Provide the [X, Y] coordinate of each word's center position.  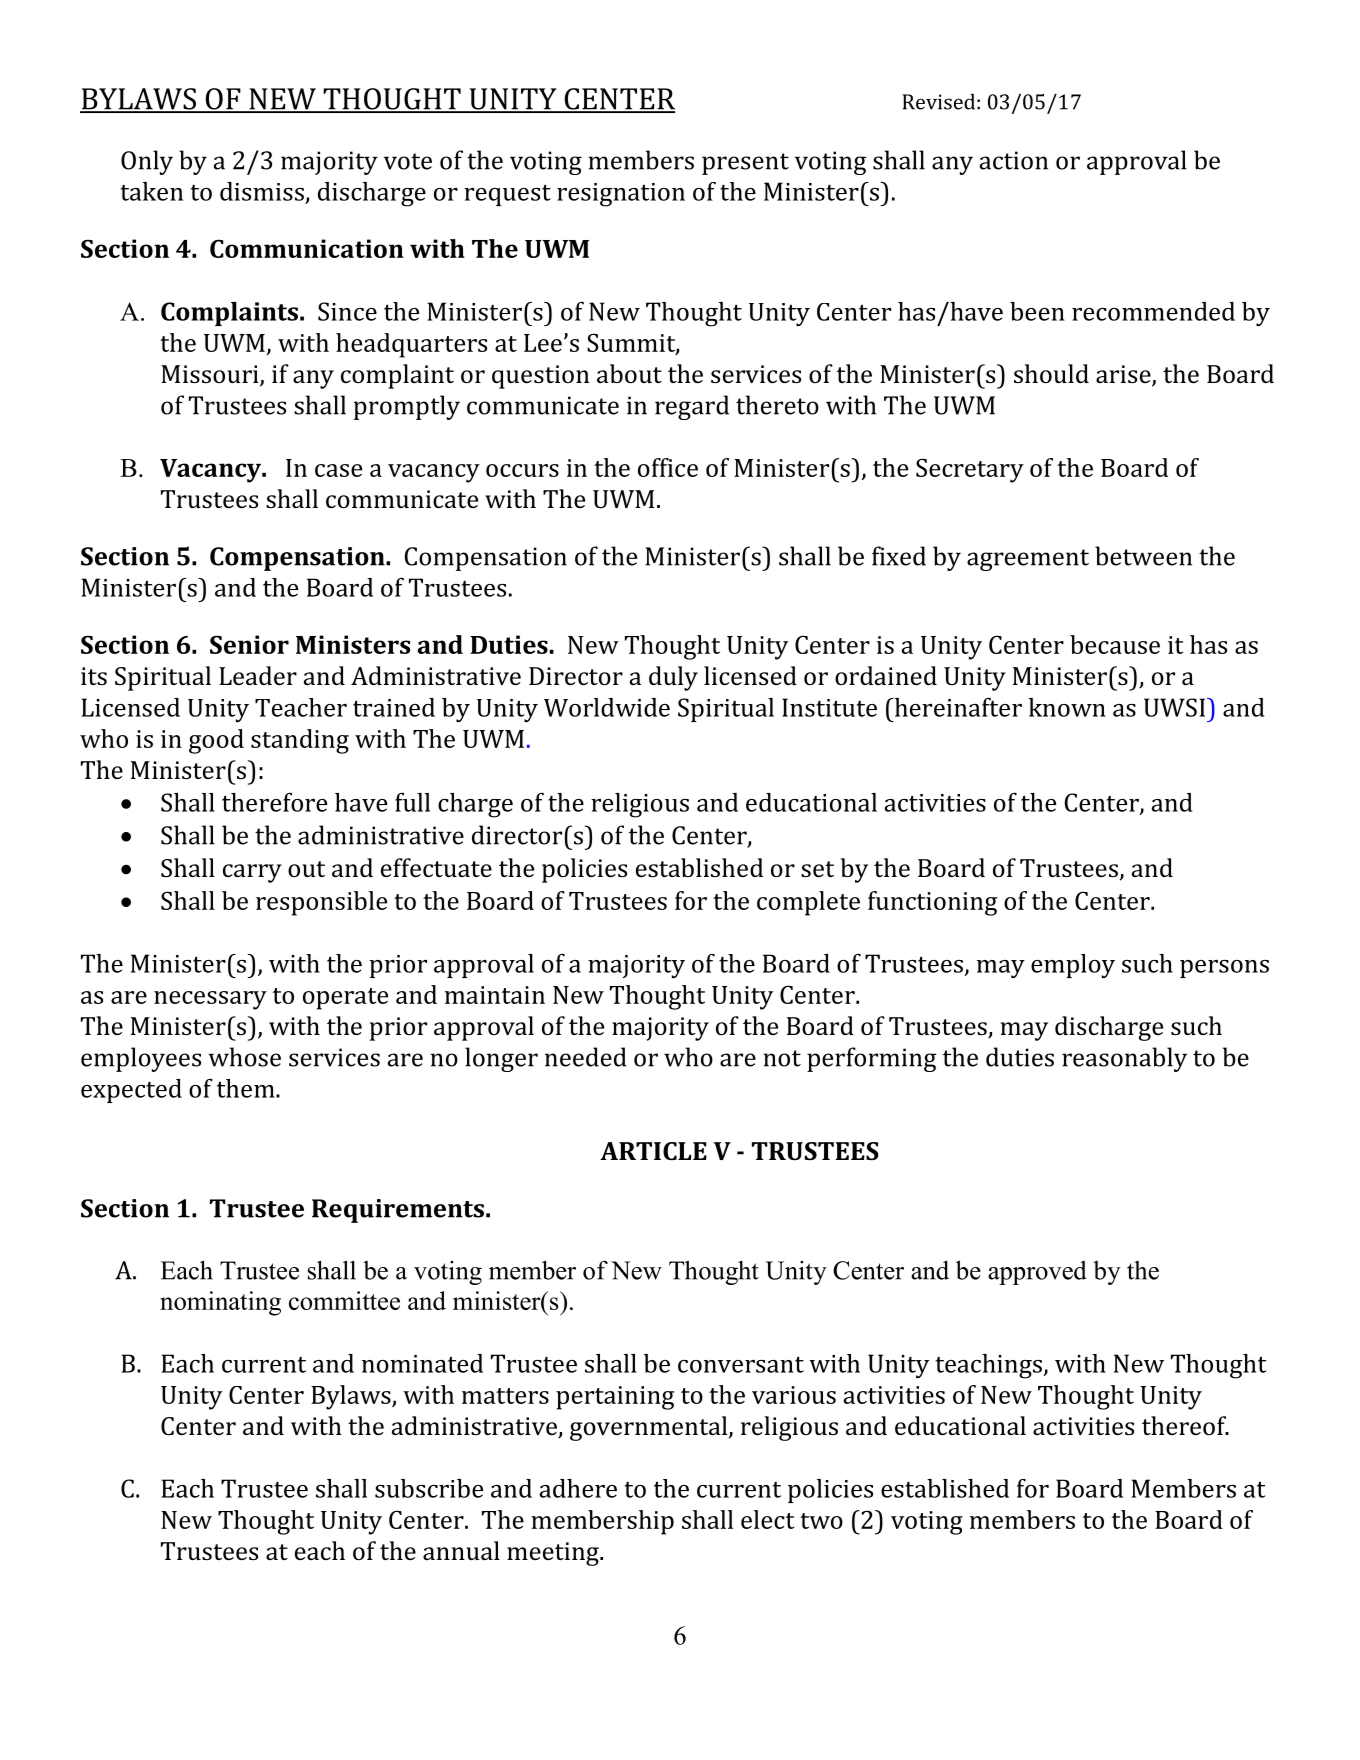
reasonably [1124, 1059]
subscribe [429, 1488]
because [1115, 644]
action [1014, 160]
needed [586, 1057]
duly [673, 678]
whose [245, 1057]
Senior [249, 644]
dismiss [262, 191]
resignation [621, 195]
